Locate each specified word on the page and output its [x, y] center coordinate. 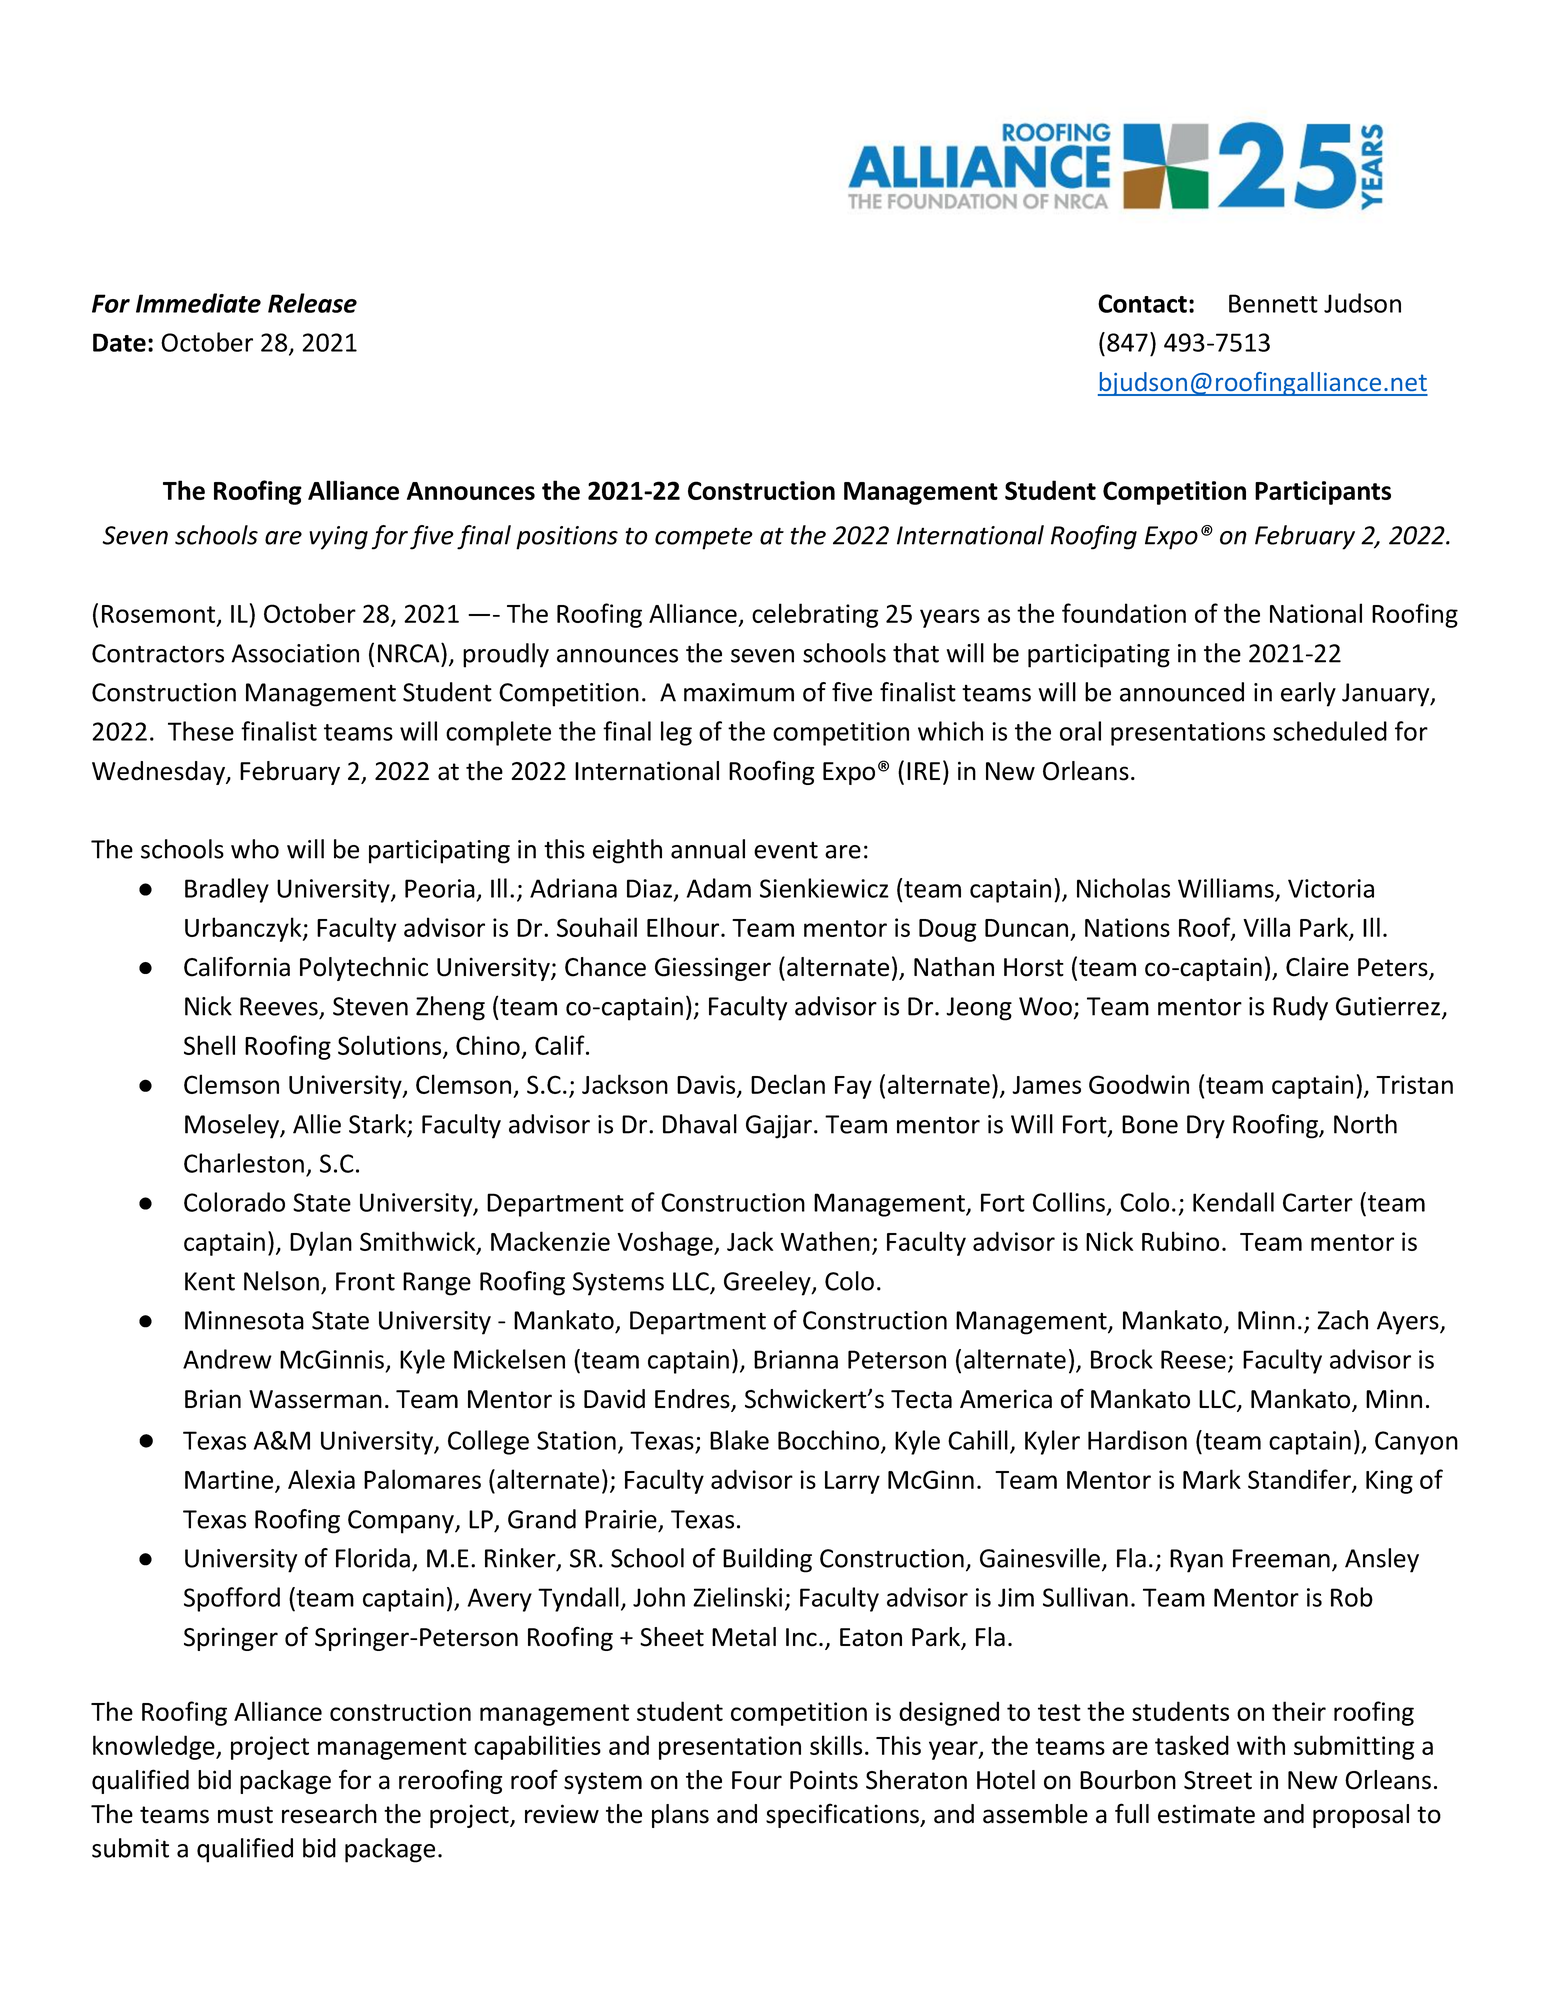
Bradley [227, 890]
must [245, 1815]
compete [704, 539]
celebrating [815, 615]
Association [295, 653]
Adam [719, 888]
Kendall [1233, 1202]
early [1308, 694]
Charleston [244, 1163]
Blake [739, 1440]
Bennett [1273, 303]
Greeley [768, 1283]
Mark [1212, 1479]
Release [312, 303]
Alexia [321, 1479]
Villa [1266, 927]
